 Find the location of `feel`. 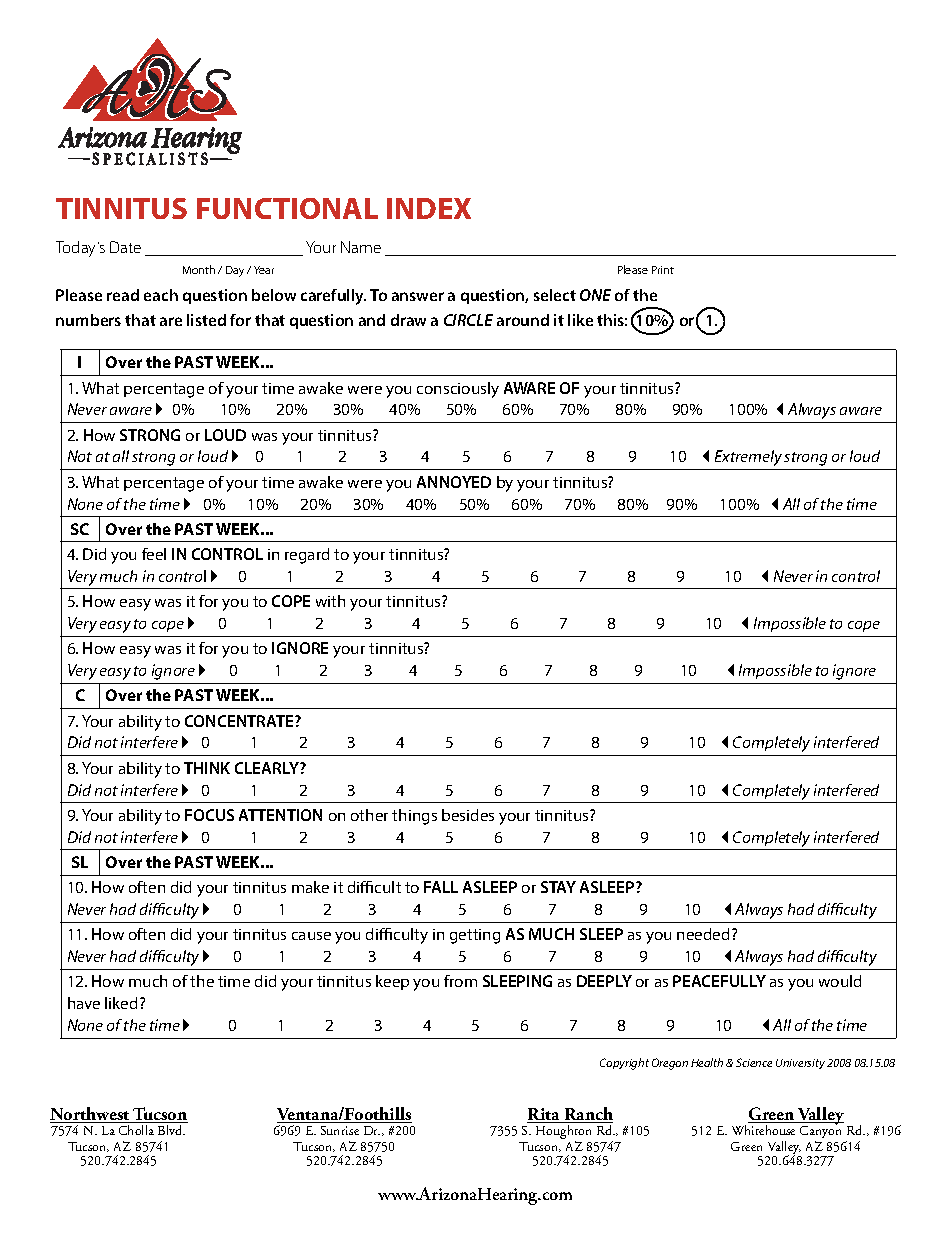

feel is located at coordinates (154, 554).
